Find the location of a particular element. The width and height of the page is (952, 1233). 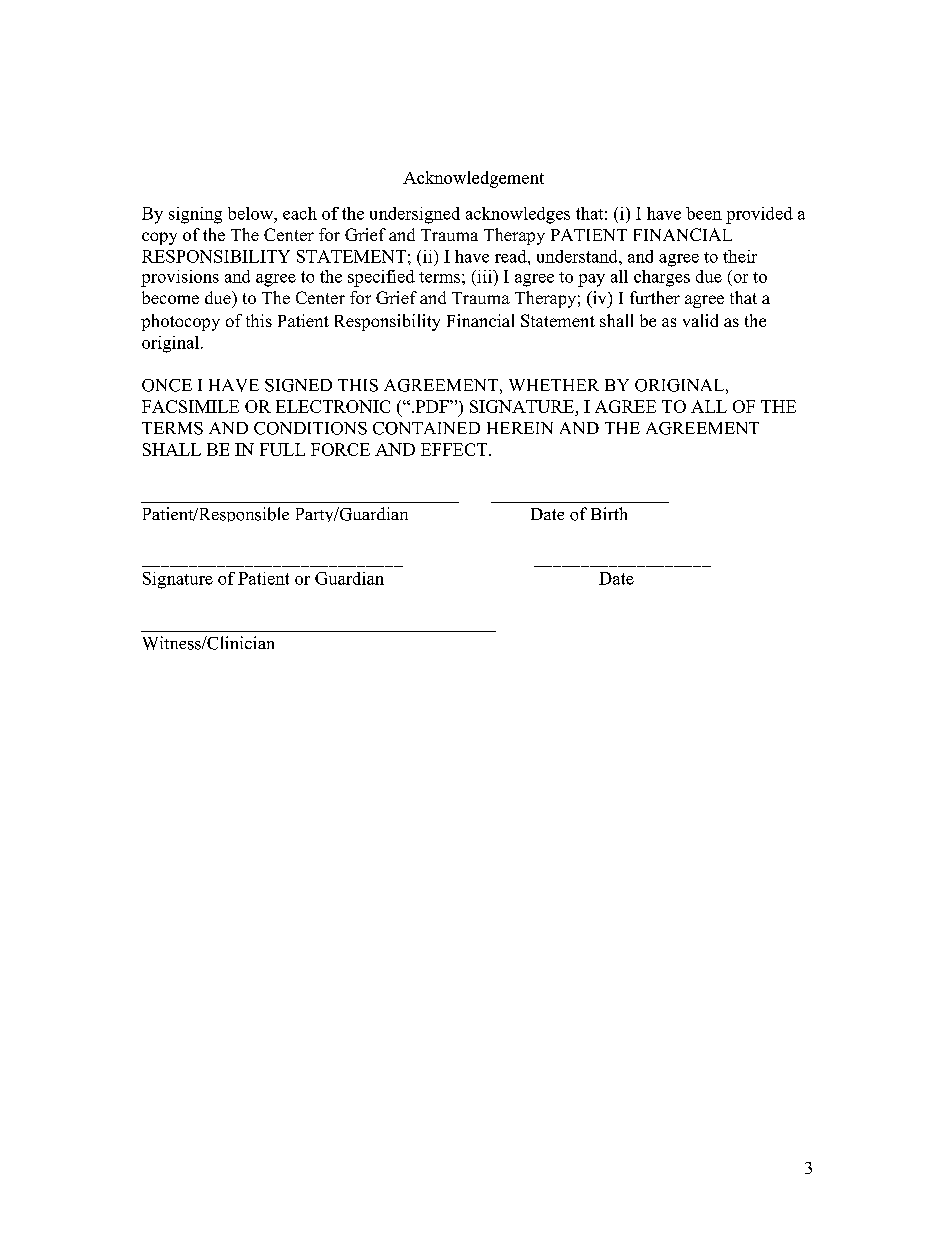

ONCE is located at coordinates (167, 385).
